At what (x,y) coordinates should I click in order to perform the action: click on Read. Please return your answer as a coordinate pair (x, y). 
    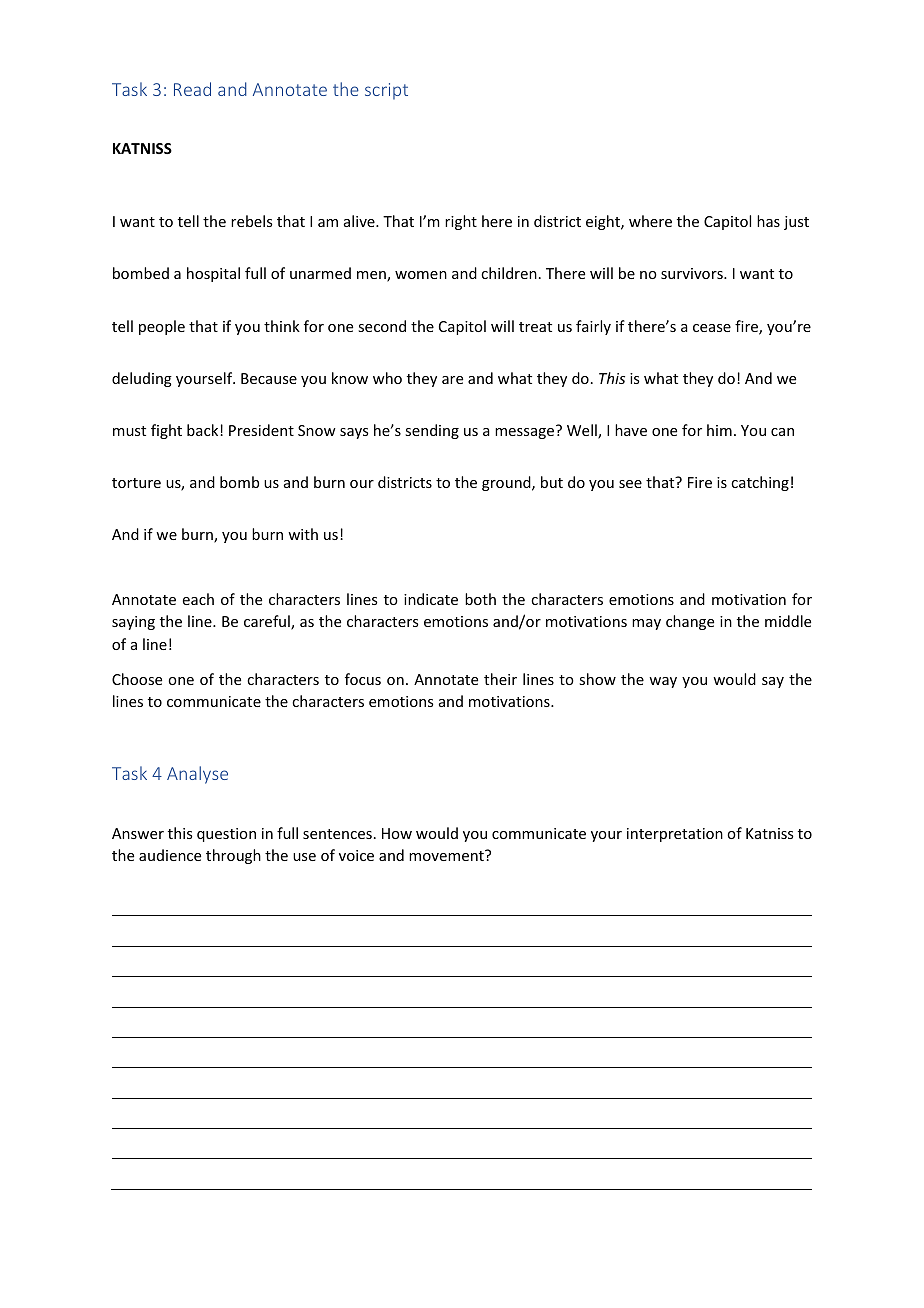
    Looking at the image, I should click on (192, 89).
